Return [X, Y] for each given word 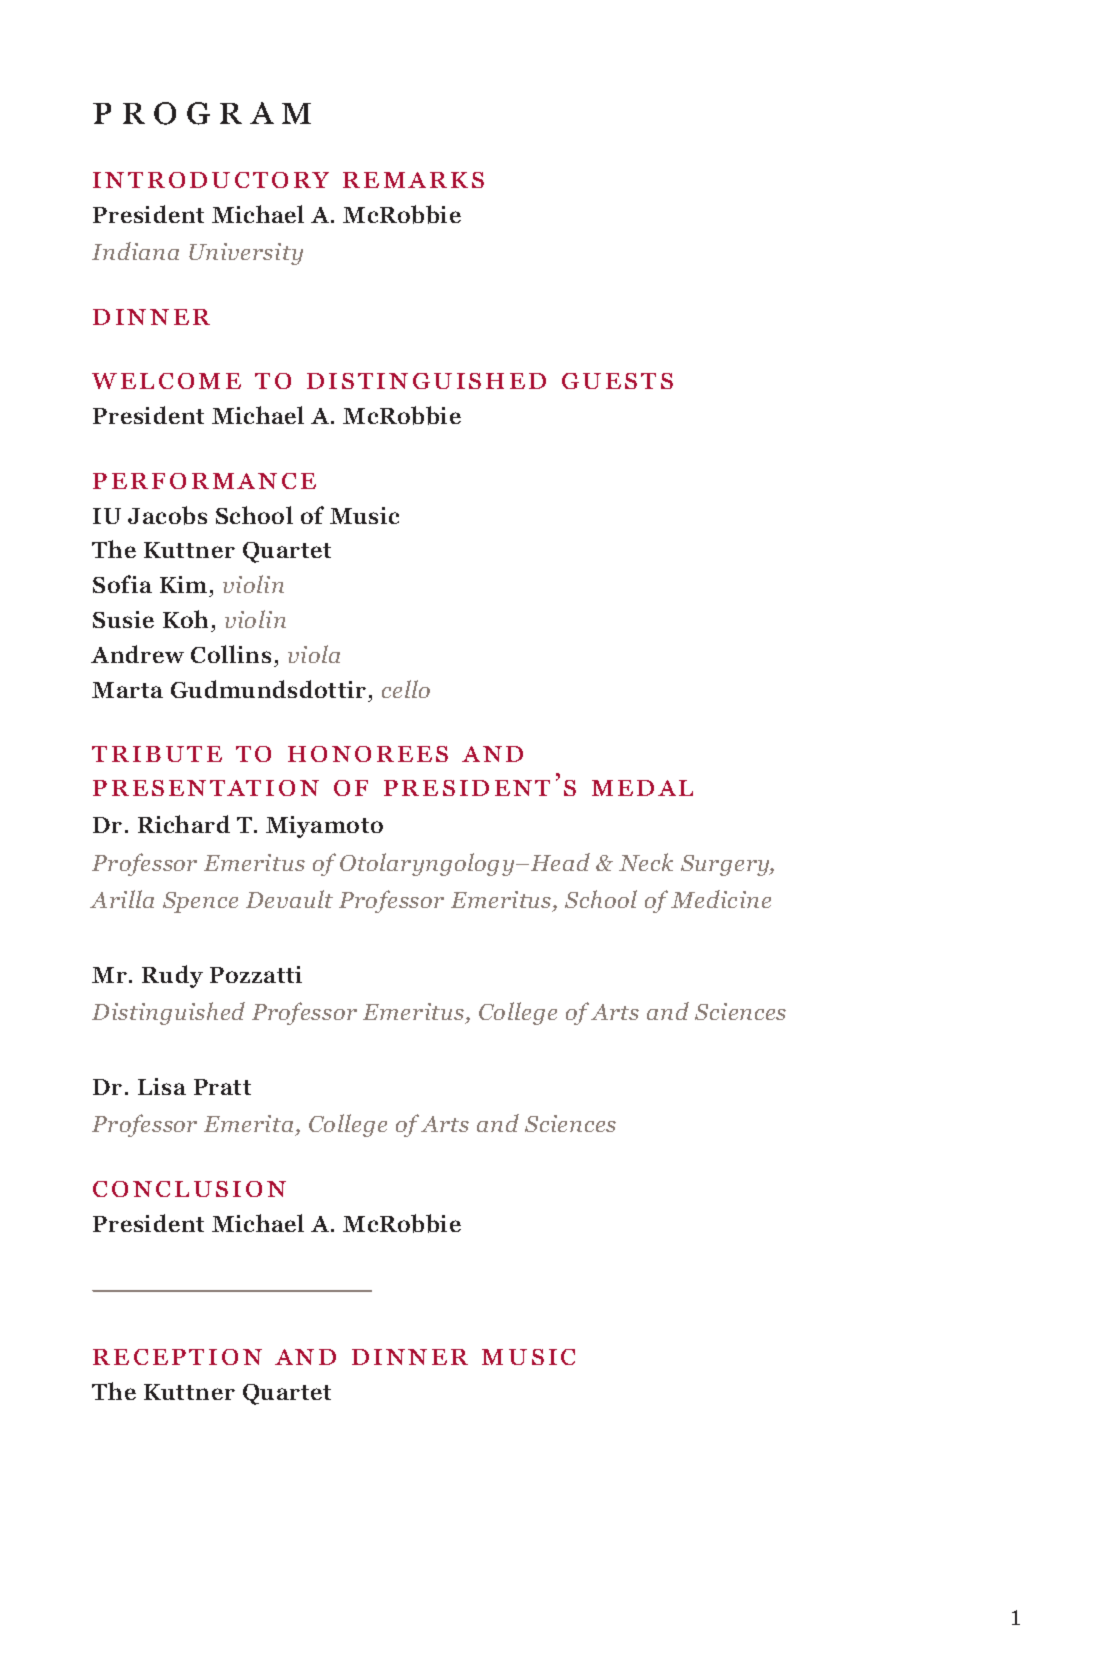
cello [406, 689]
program [202, 113]
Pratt [222, 1087]
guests [617, 381]
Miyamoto [324, 827]
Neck [646, 862]
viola [314, 654]
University [246, 254]
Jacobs [167, 515]
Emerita [250, 1125]
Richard [184, 824]
